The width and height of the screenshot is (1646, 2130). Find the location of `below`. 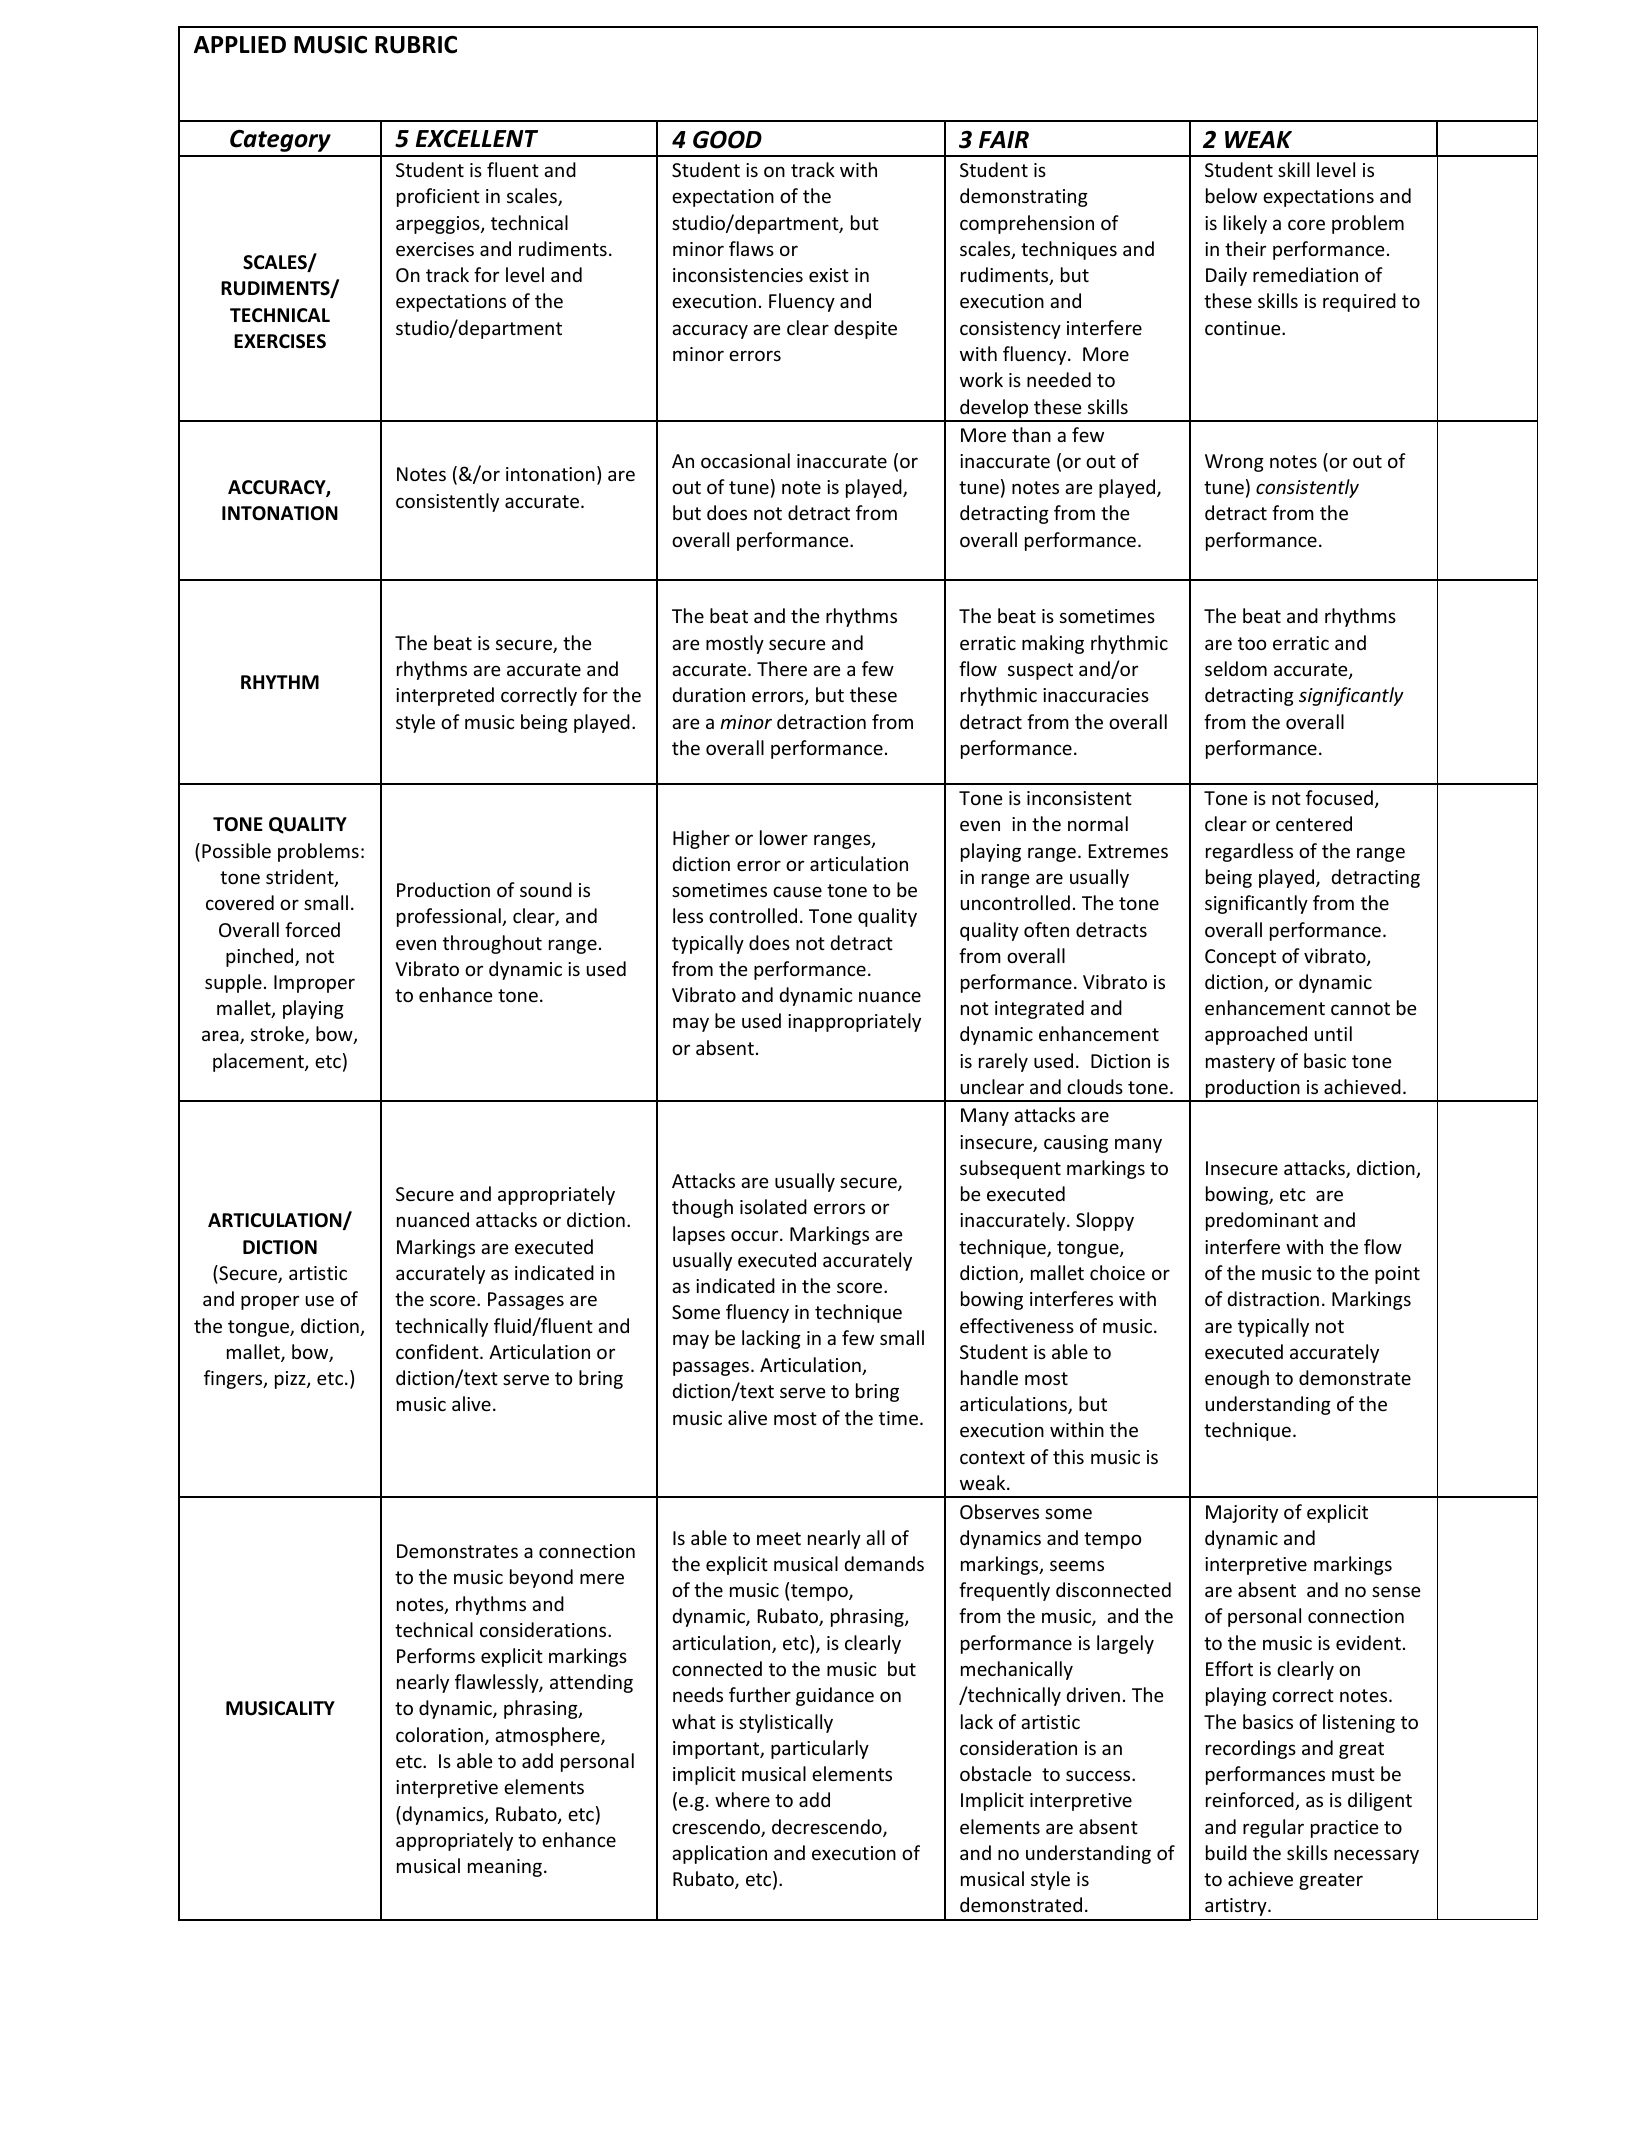

below is located at coordinates (1231, 195).
